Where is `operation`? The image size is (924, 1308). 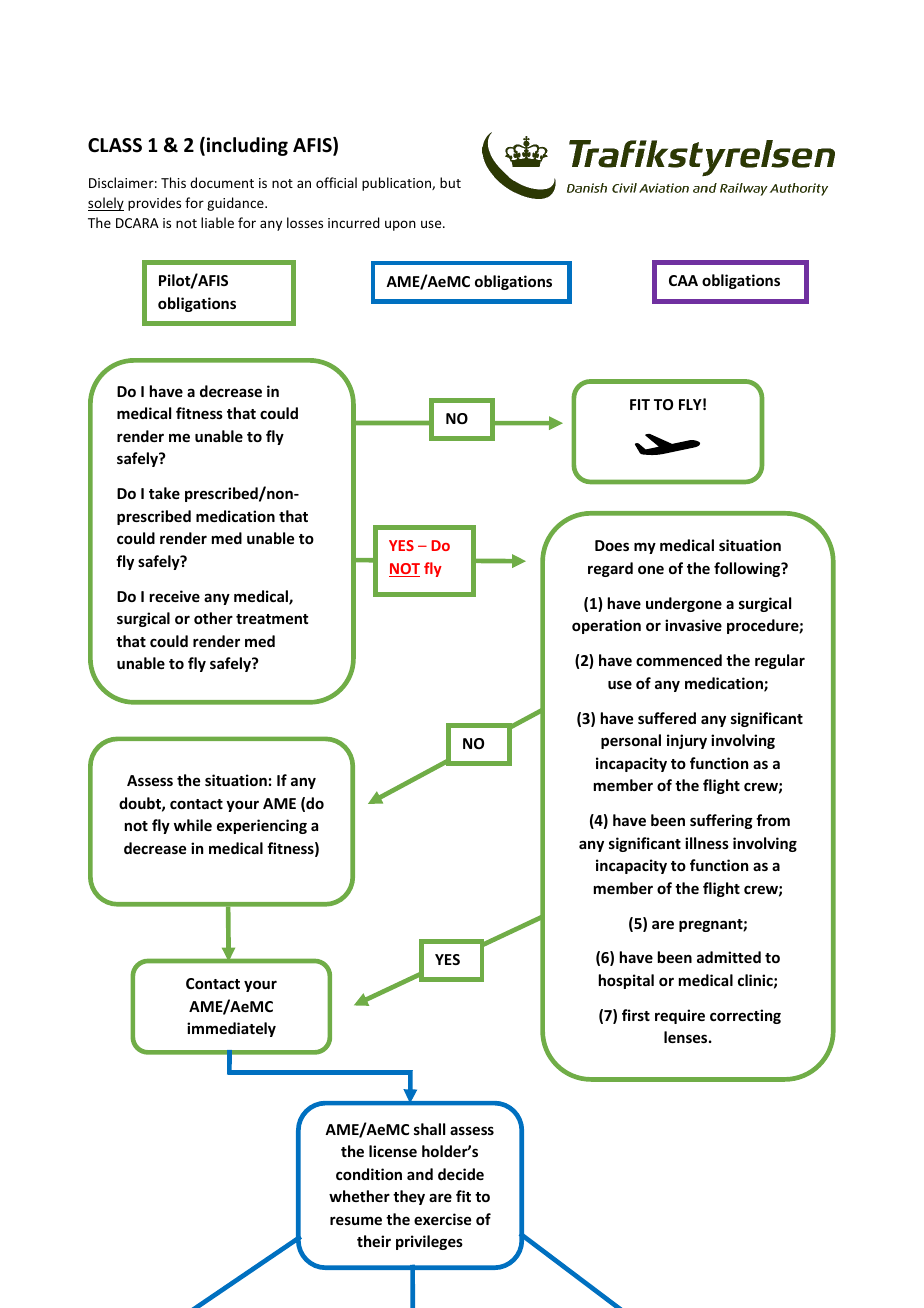 operation is located at coordinates (606, 626).
